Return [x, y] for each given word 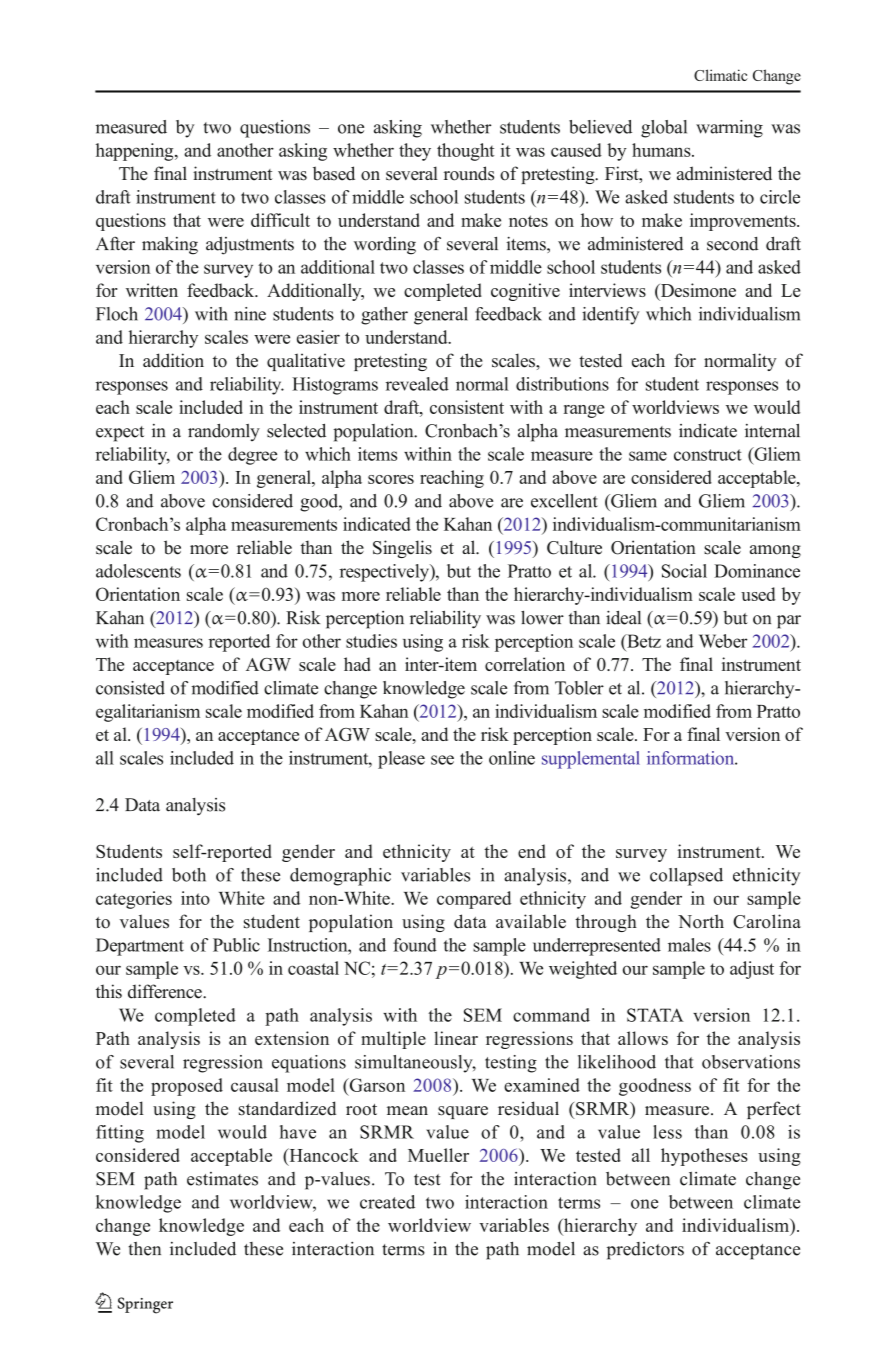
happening [136, 152]
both [189, 875]
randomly [224, 432]
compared [474, 900]
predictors [645, 1251]
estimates [222, 1179]
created [387, 1202]
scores [391, 479]
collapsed [686, 877]
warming [729, 129]
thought [465, 152]
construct [708, 455]
